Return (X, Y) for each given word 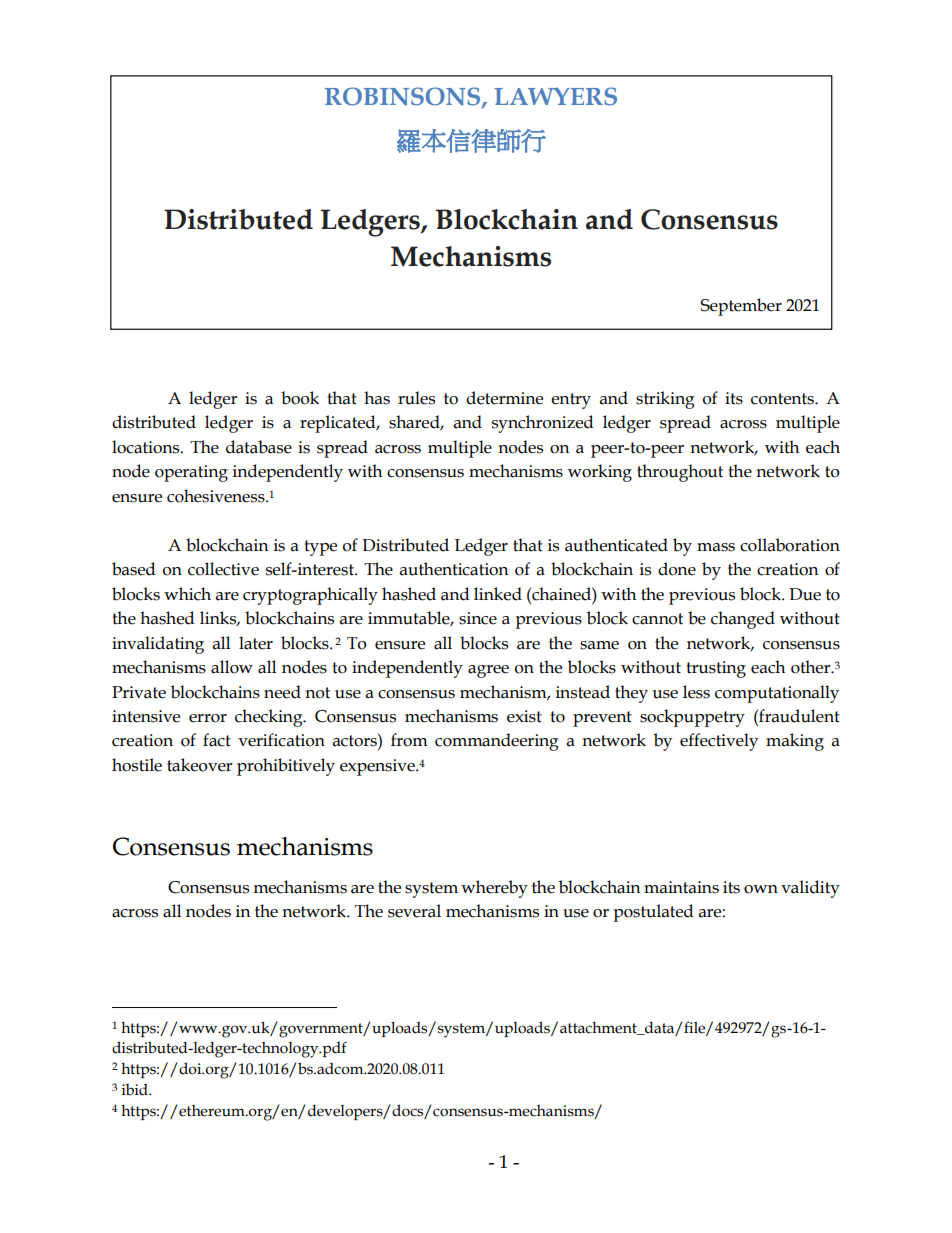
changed (743, 620)
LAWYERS (555, 96)
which (187, 594)
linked (498, 594)
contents (783, 399)
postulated (653, 913)
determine (504, 398)
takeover (200, 765)
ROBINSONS (404, 97)
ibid (136, 1090)
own (761, 889)
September (741, 307)
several (414, 911)
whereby (494, 889)
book (300, 398)
